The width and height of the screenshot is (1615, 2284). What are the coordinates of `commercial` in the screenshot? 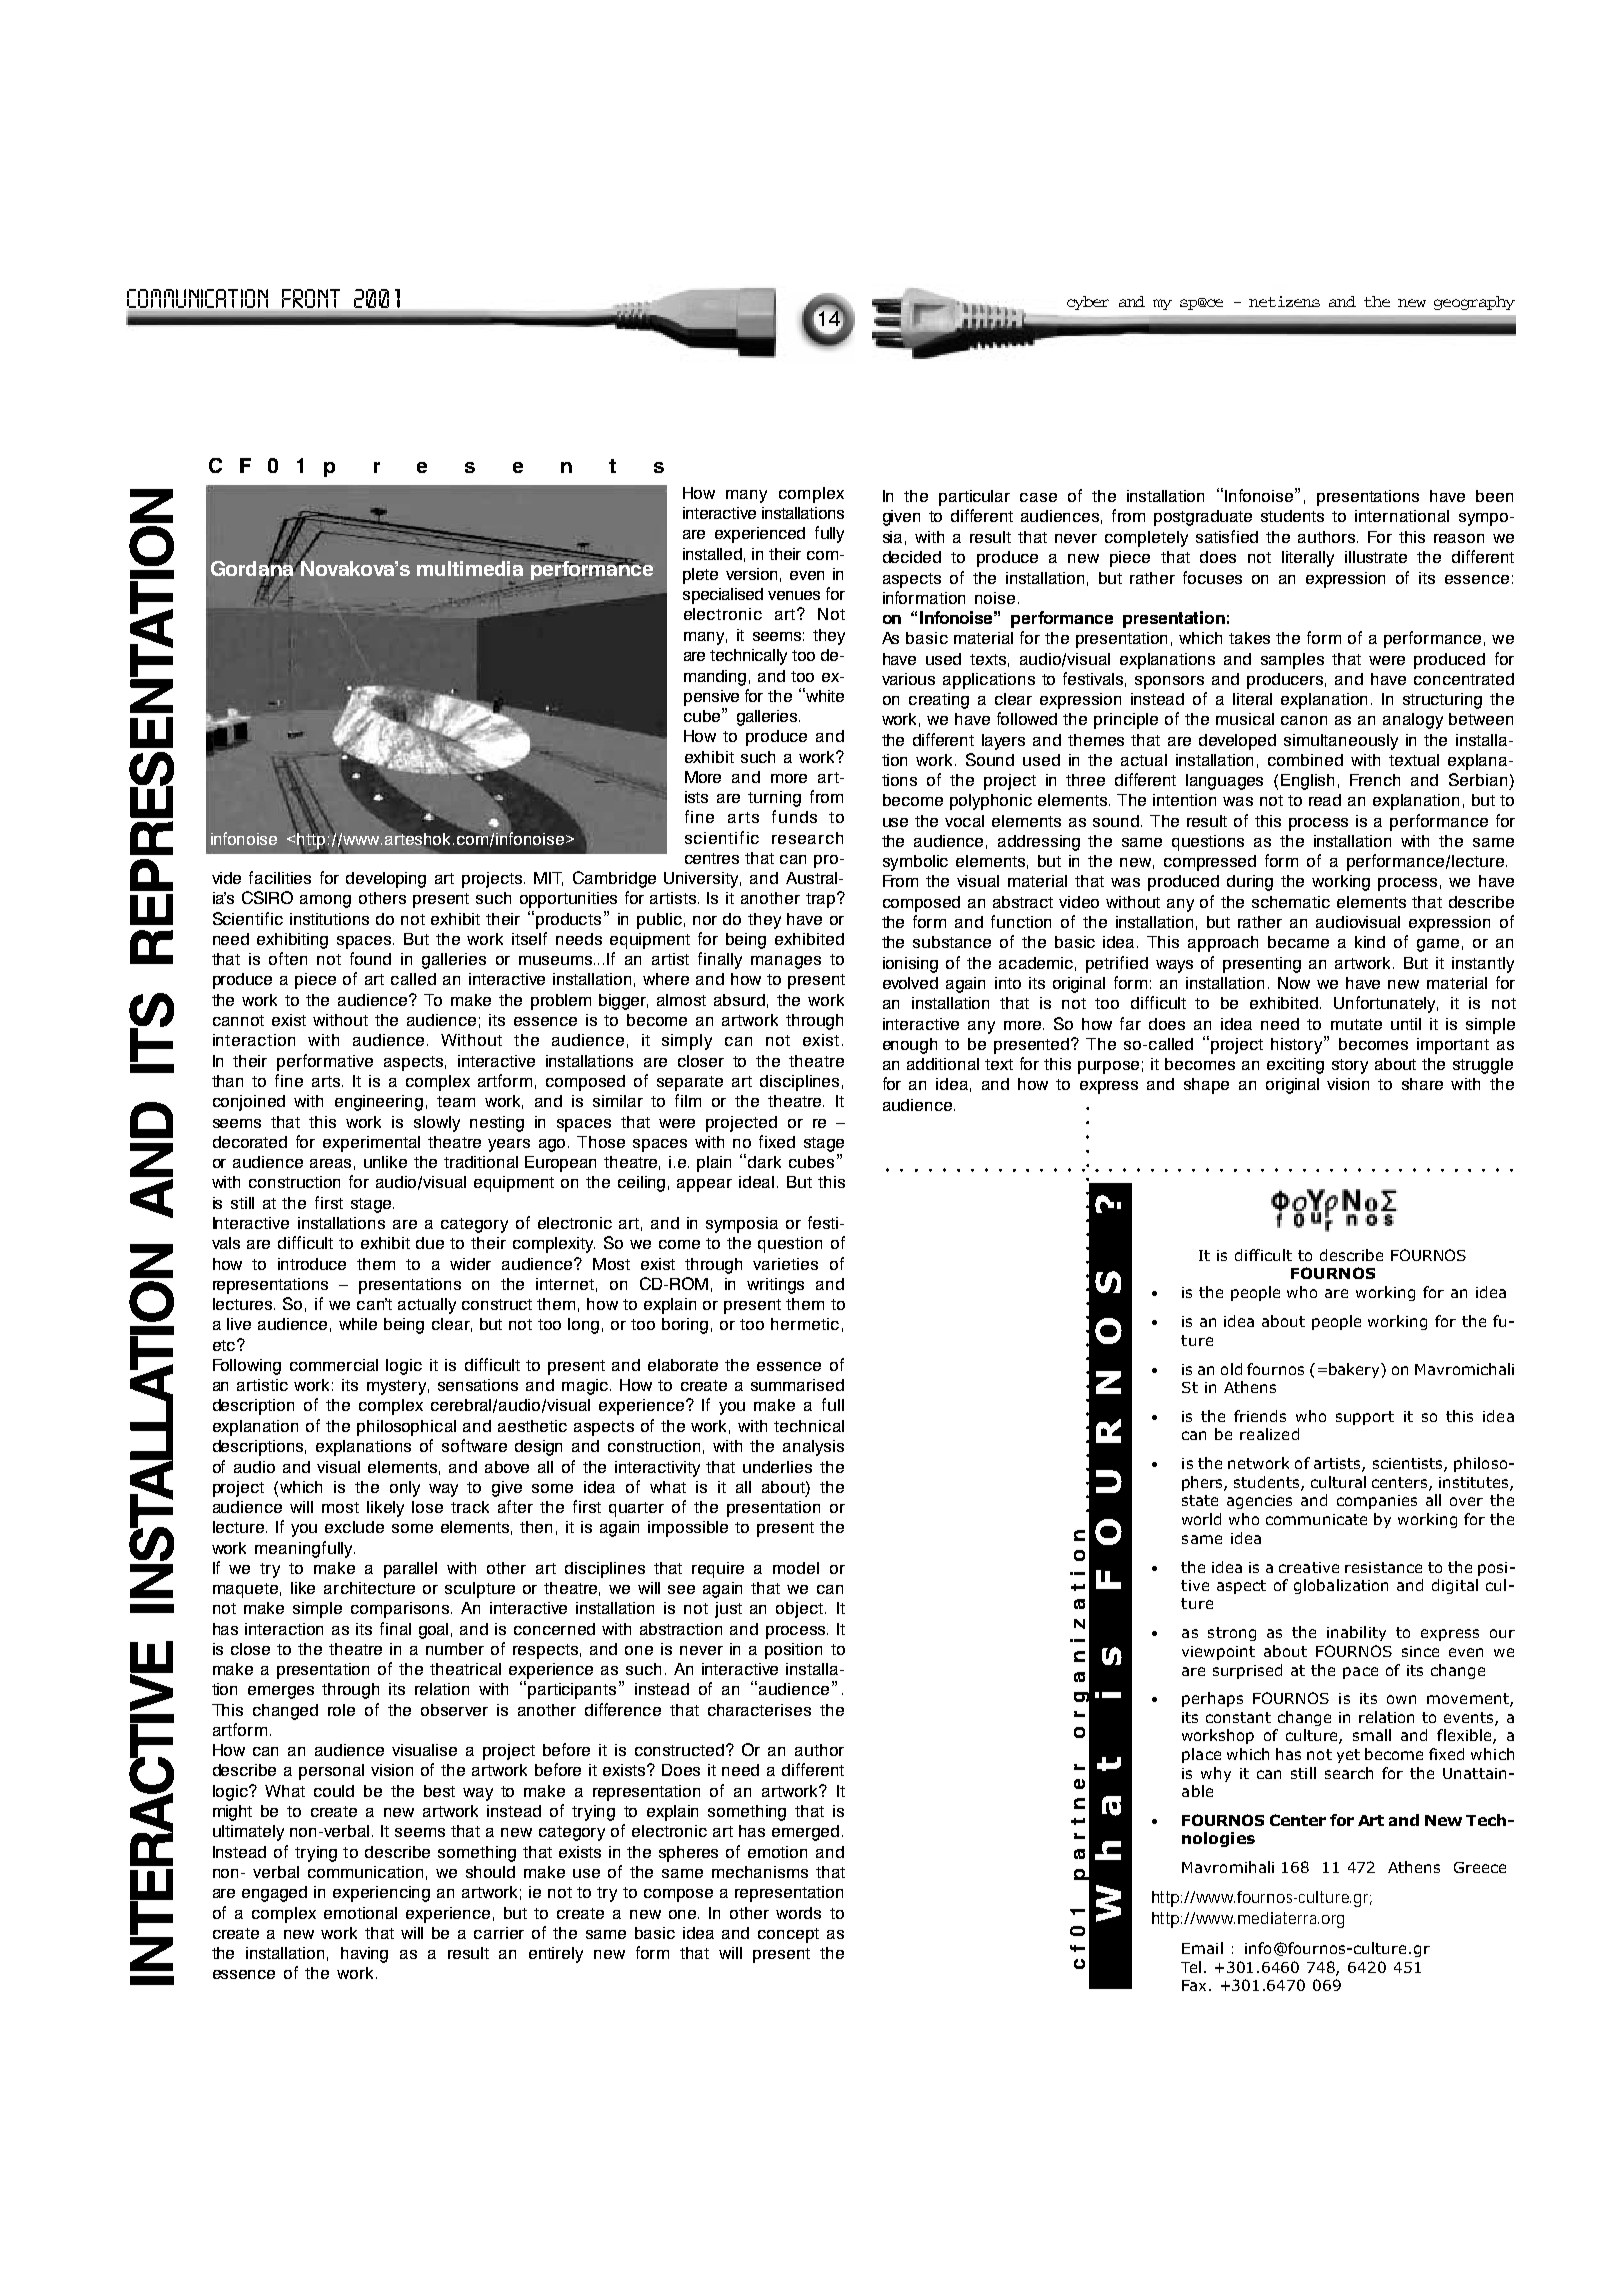 It's located at (334, 1365).
